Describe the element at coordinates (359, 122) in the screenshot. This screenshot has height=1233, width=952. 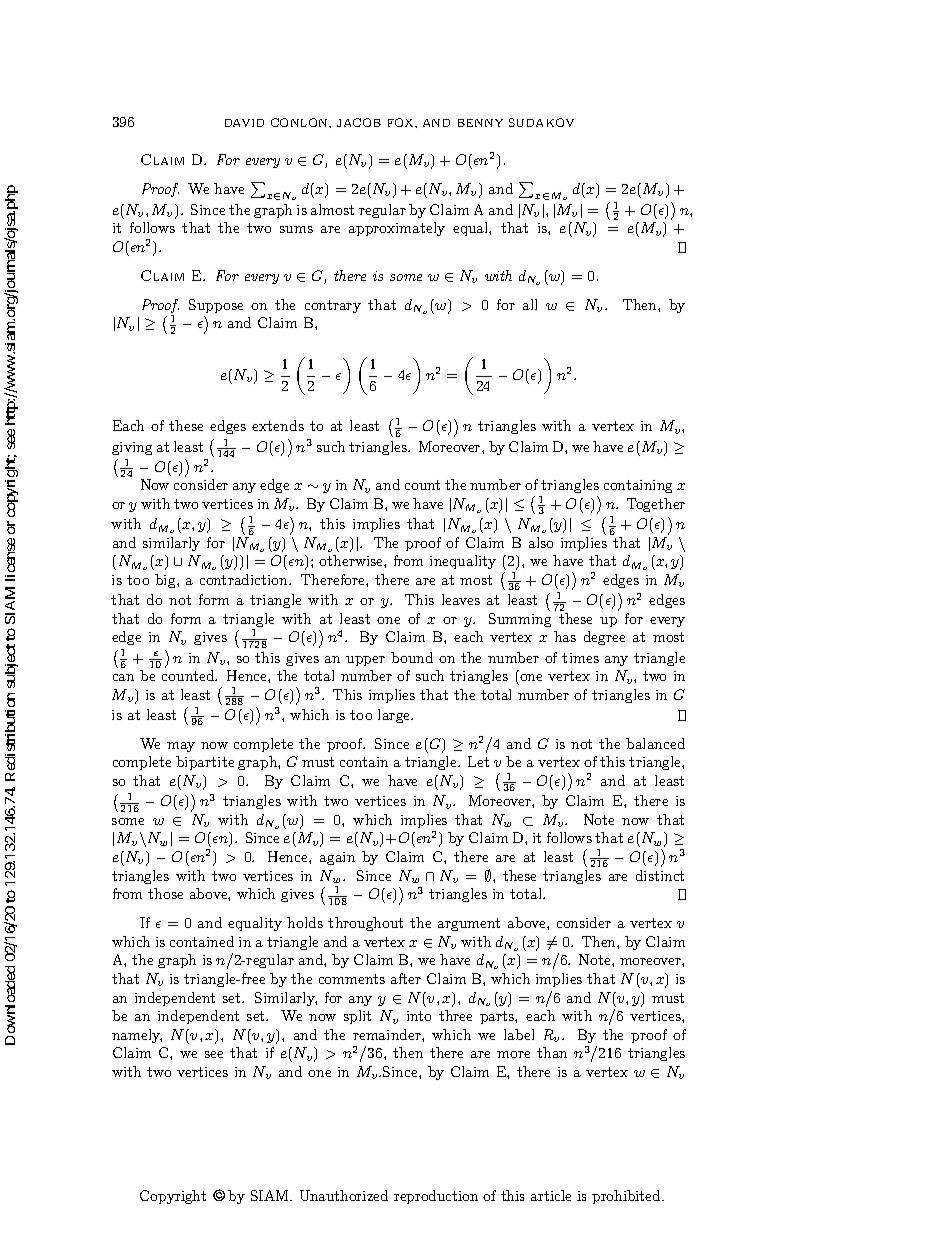
I see `JACOB` at that location.
